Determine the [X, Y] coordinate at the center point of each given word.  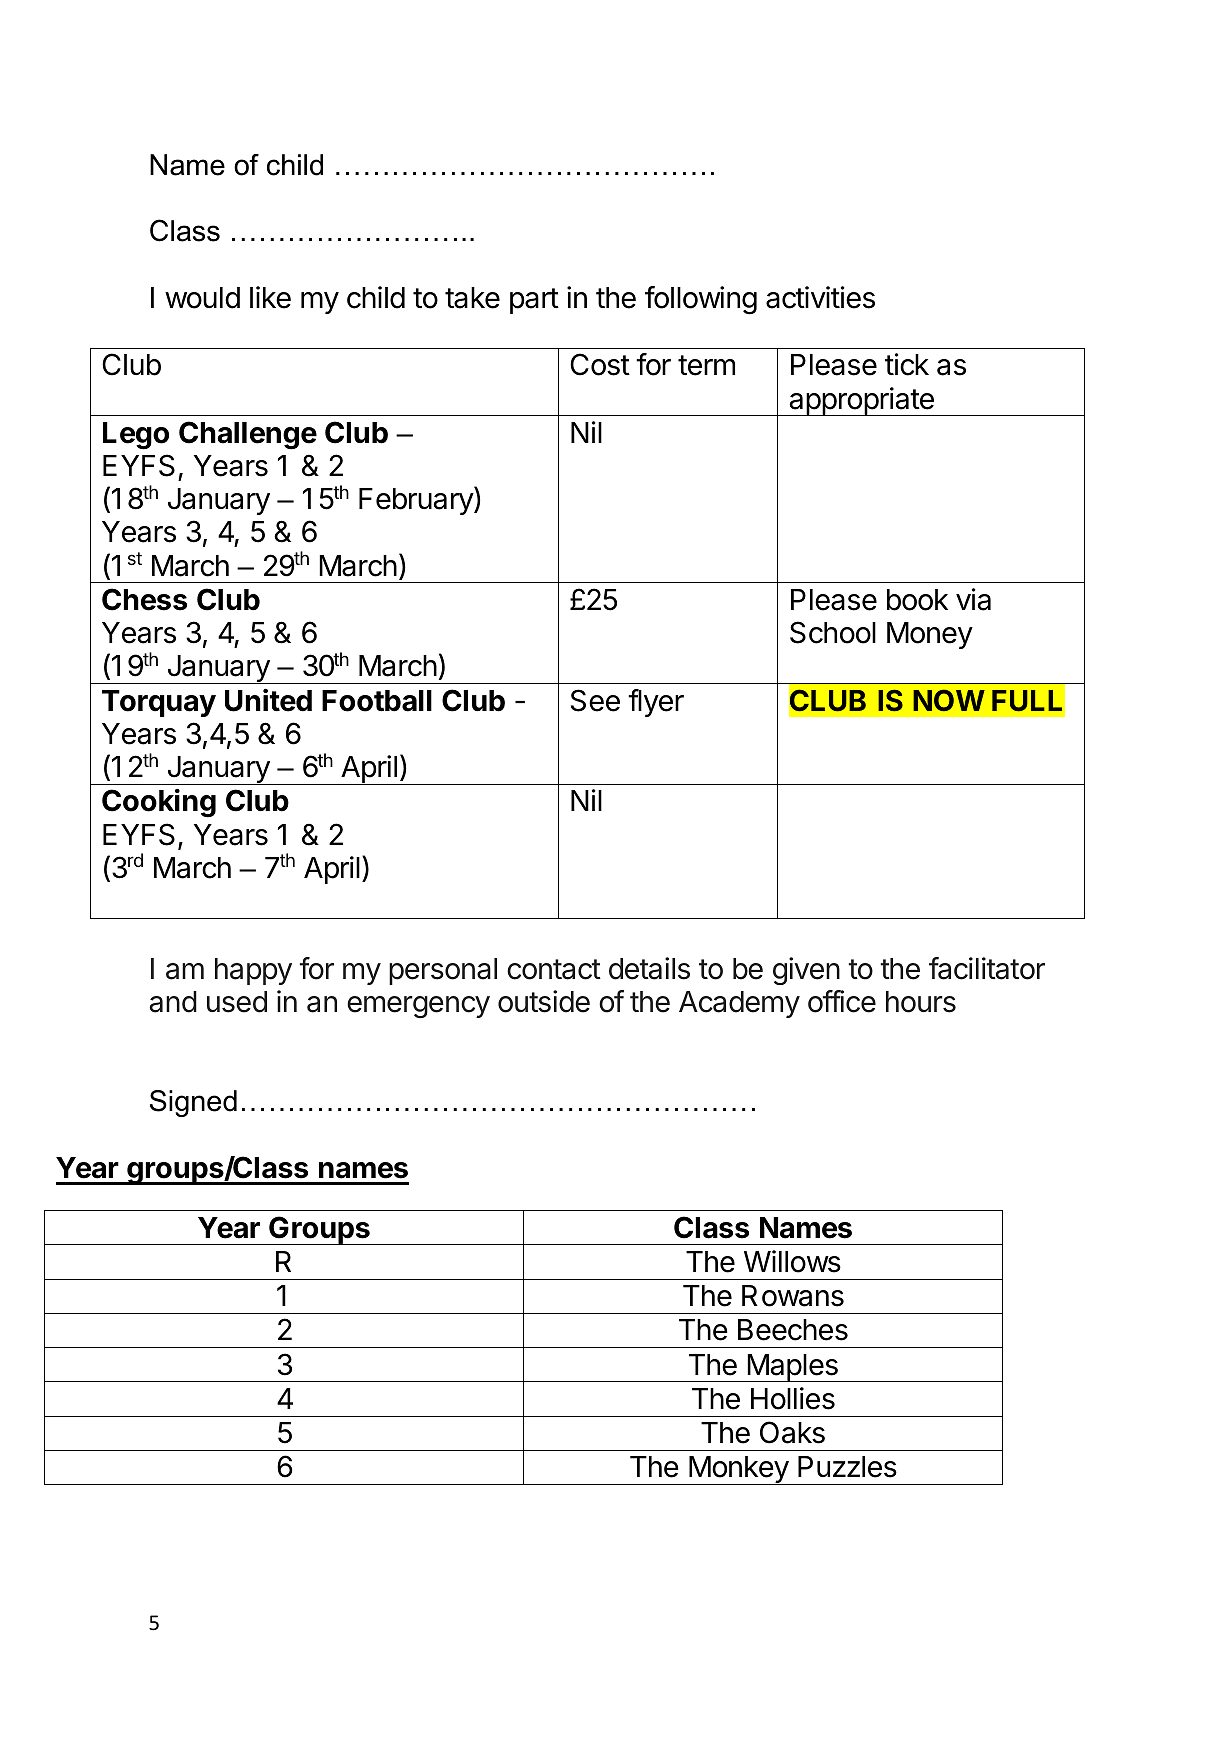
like [270, 297]
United [268, 700]
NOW [949, 700]
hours [921, 1002]
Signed [193, 1103]
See [595, 700]
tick [907, 364]
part [534, 301]
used [237, 1002]
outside [544, 1001]
